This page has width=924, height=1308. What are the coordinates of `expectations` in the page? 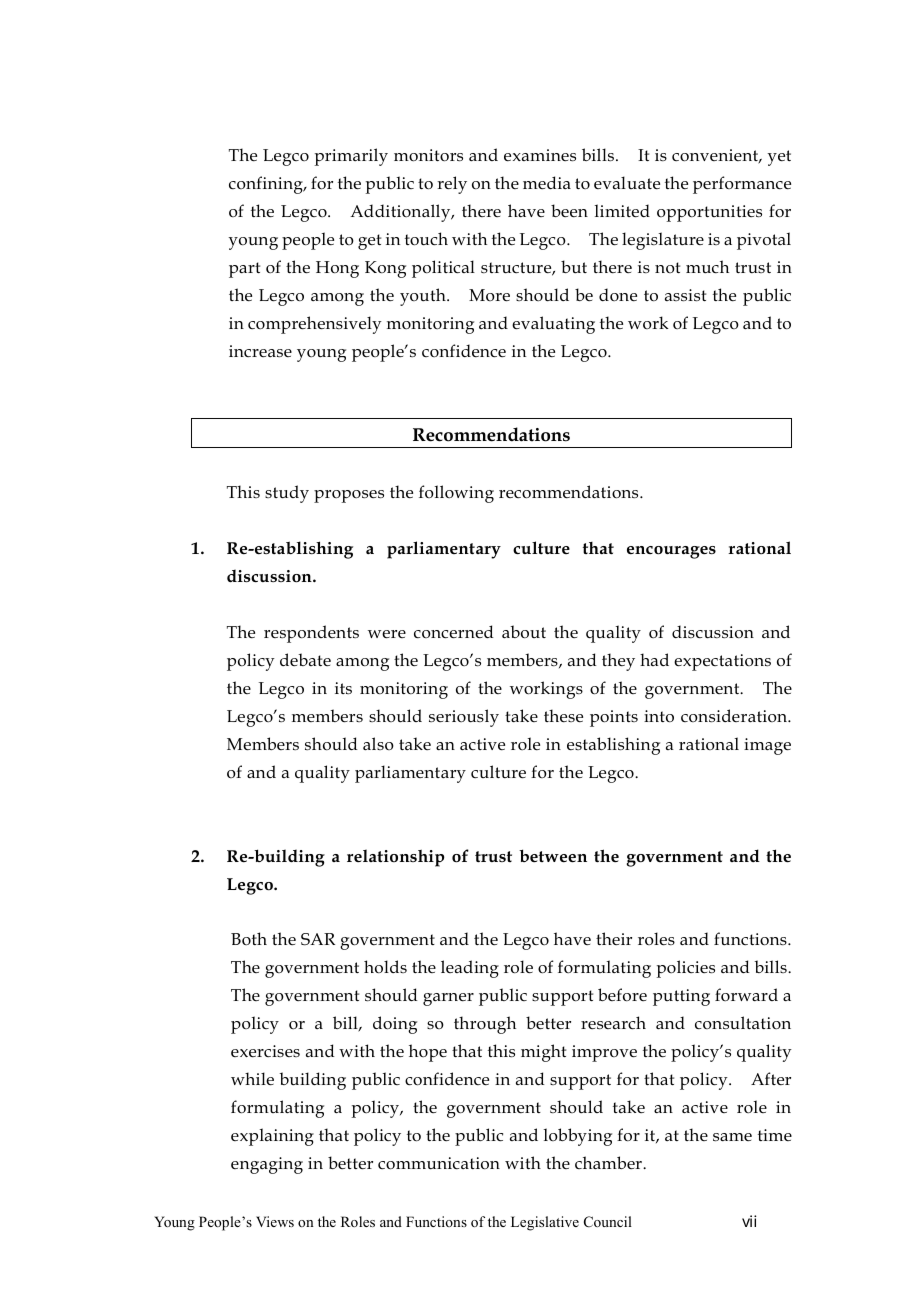 It's located at (722, 662).
